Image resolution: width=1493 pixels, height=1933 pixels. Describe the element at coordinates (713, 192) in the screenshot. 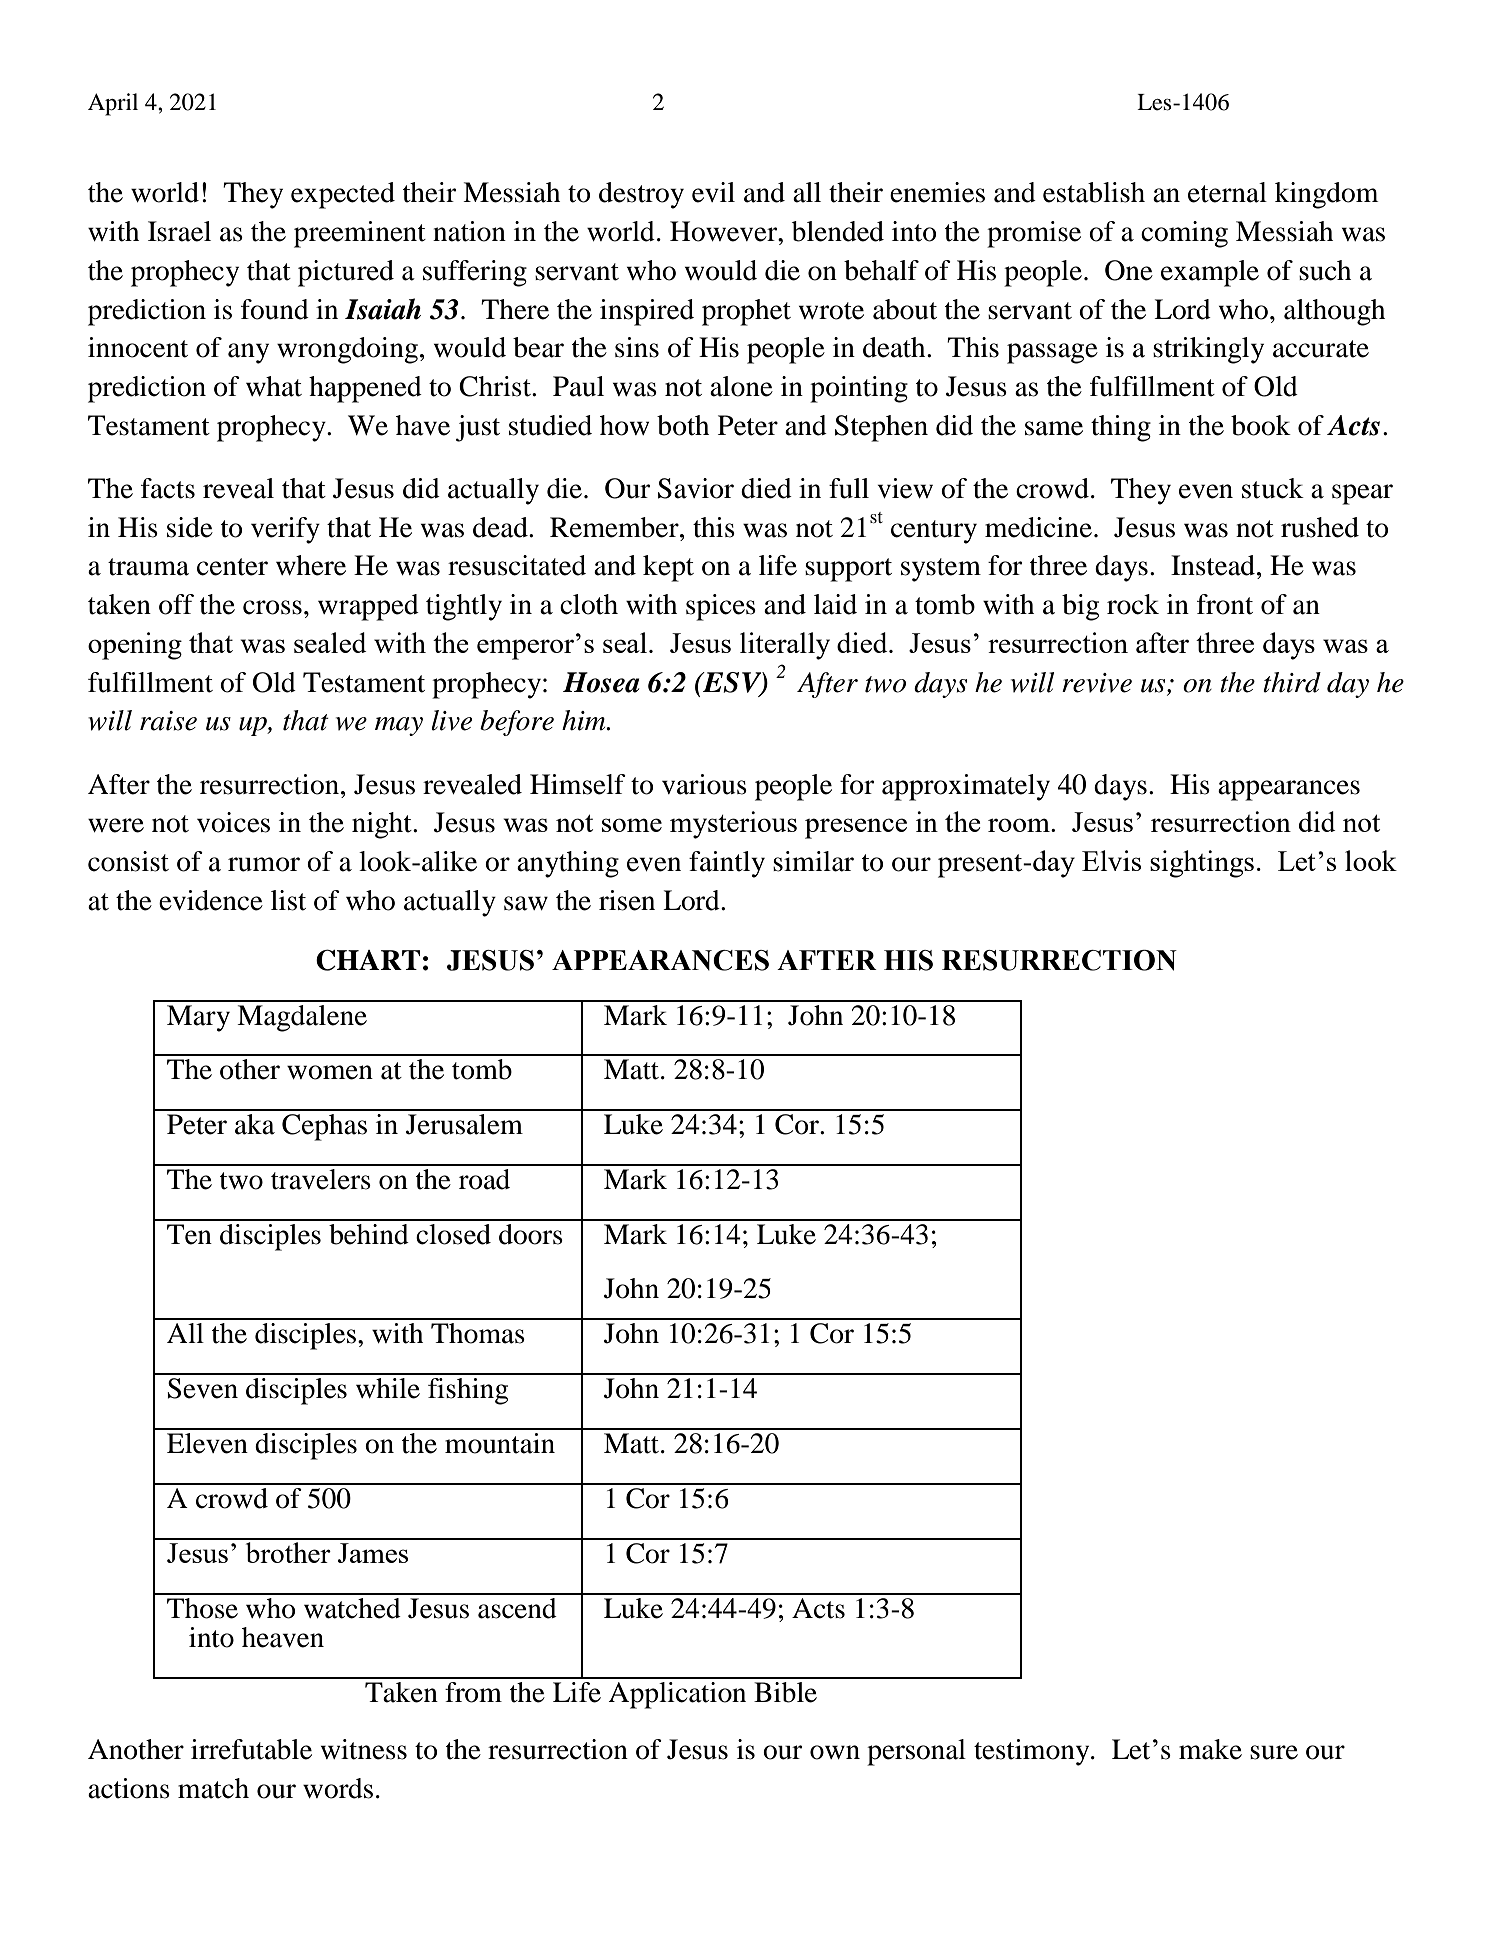

I see `evil` at that location.
